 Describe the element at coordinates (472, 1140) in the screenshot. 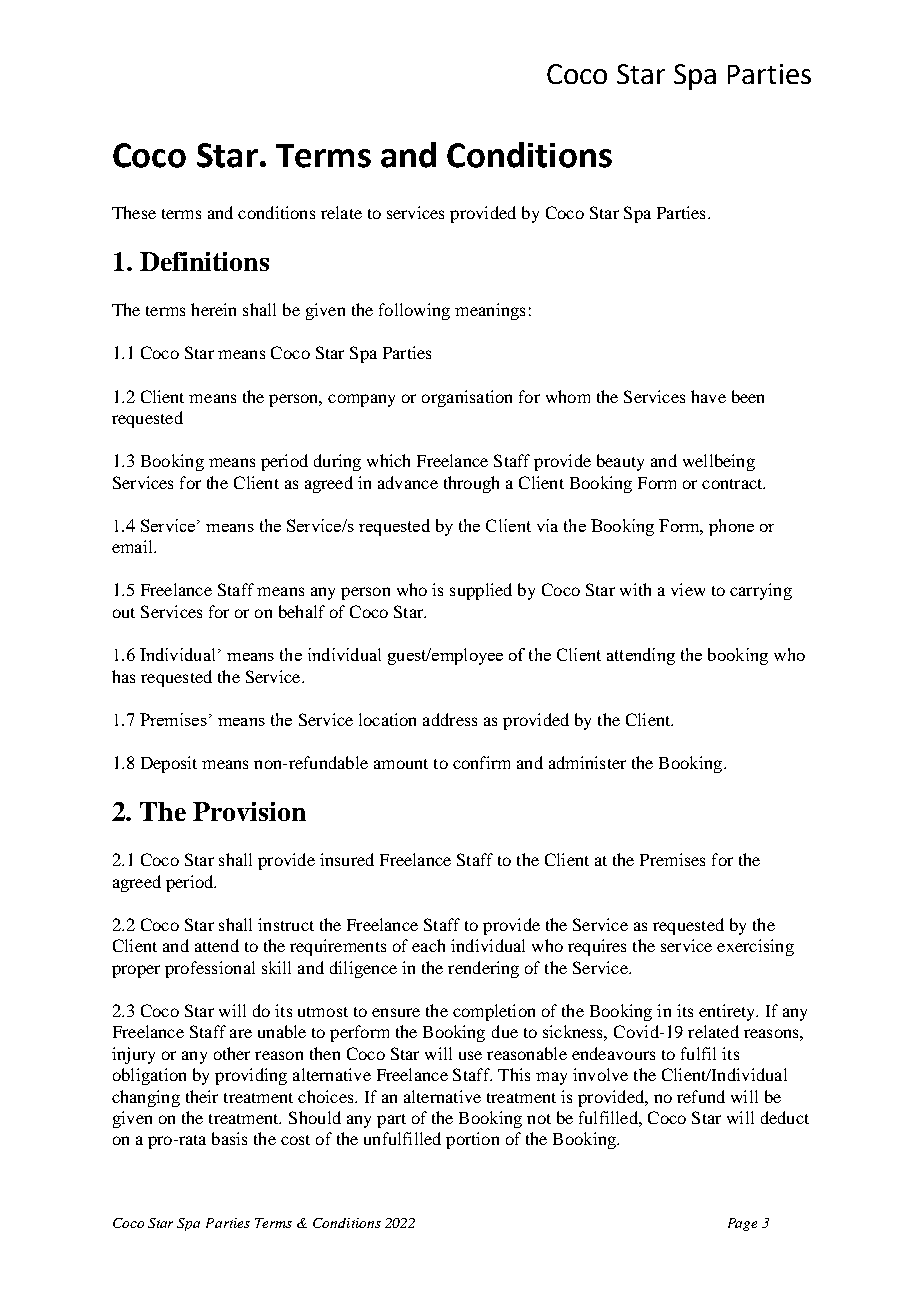

I see `portion` at that location.
